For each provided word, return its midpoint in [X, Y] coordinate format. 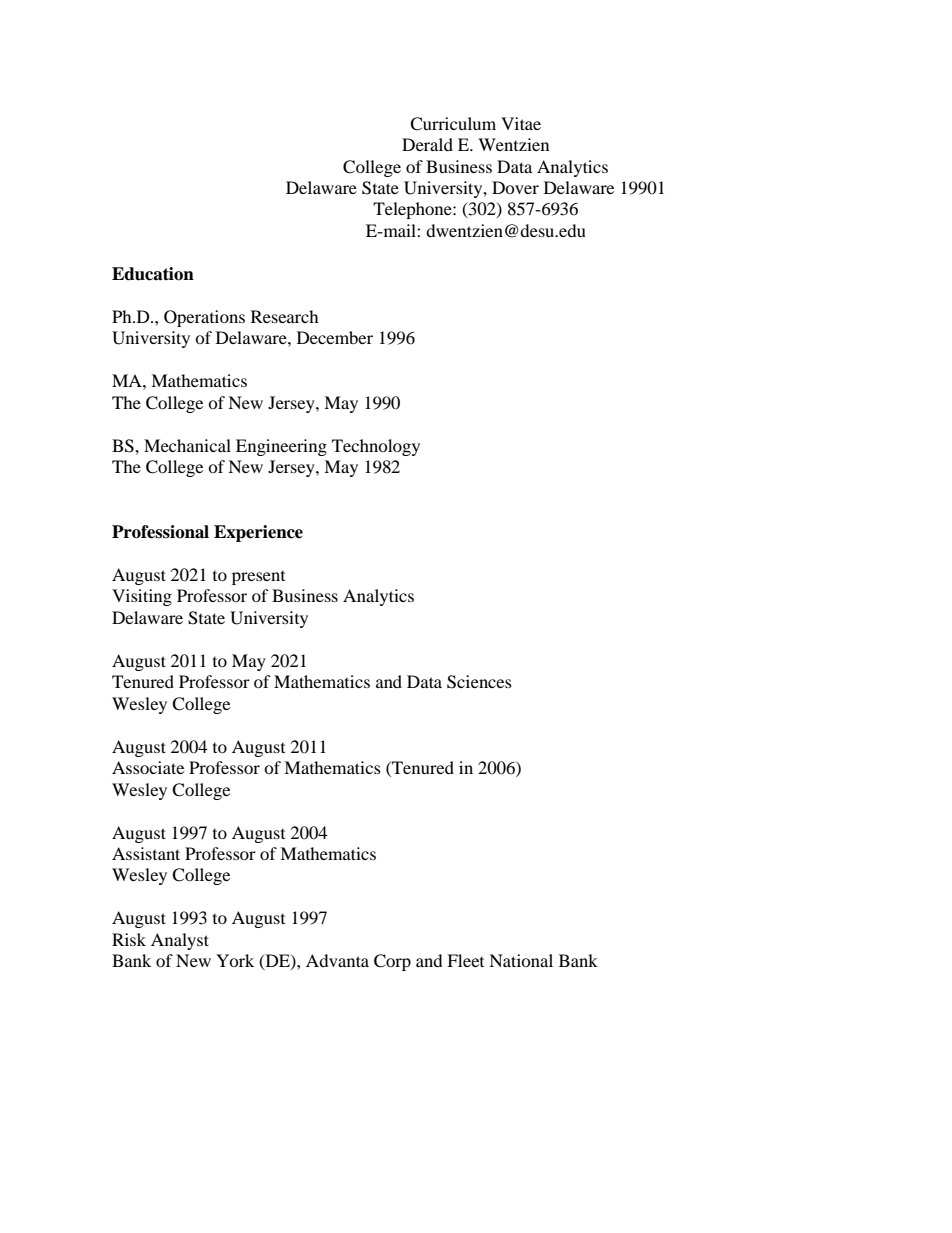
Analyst [180, 941]
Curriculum [453, 124]
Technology [376, 447]
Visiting [142, 597]
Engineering [281, 447]
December [335, 337]
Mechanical [187, 445]
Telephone [413, 210]
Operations [204, 318]
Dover [515, 187]
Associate [148, 767]
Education [153, 274]
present [258, 578]
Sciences [479, 682]
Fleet [465, 960]
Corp [392, 962]
